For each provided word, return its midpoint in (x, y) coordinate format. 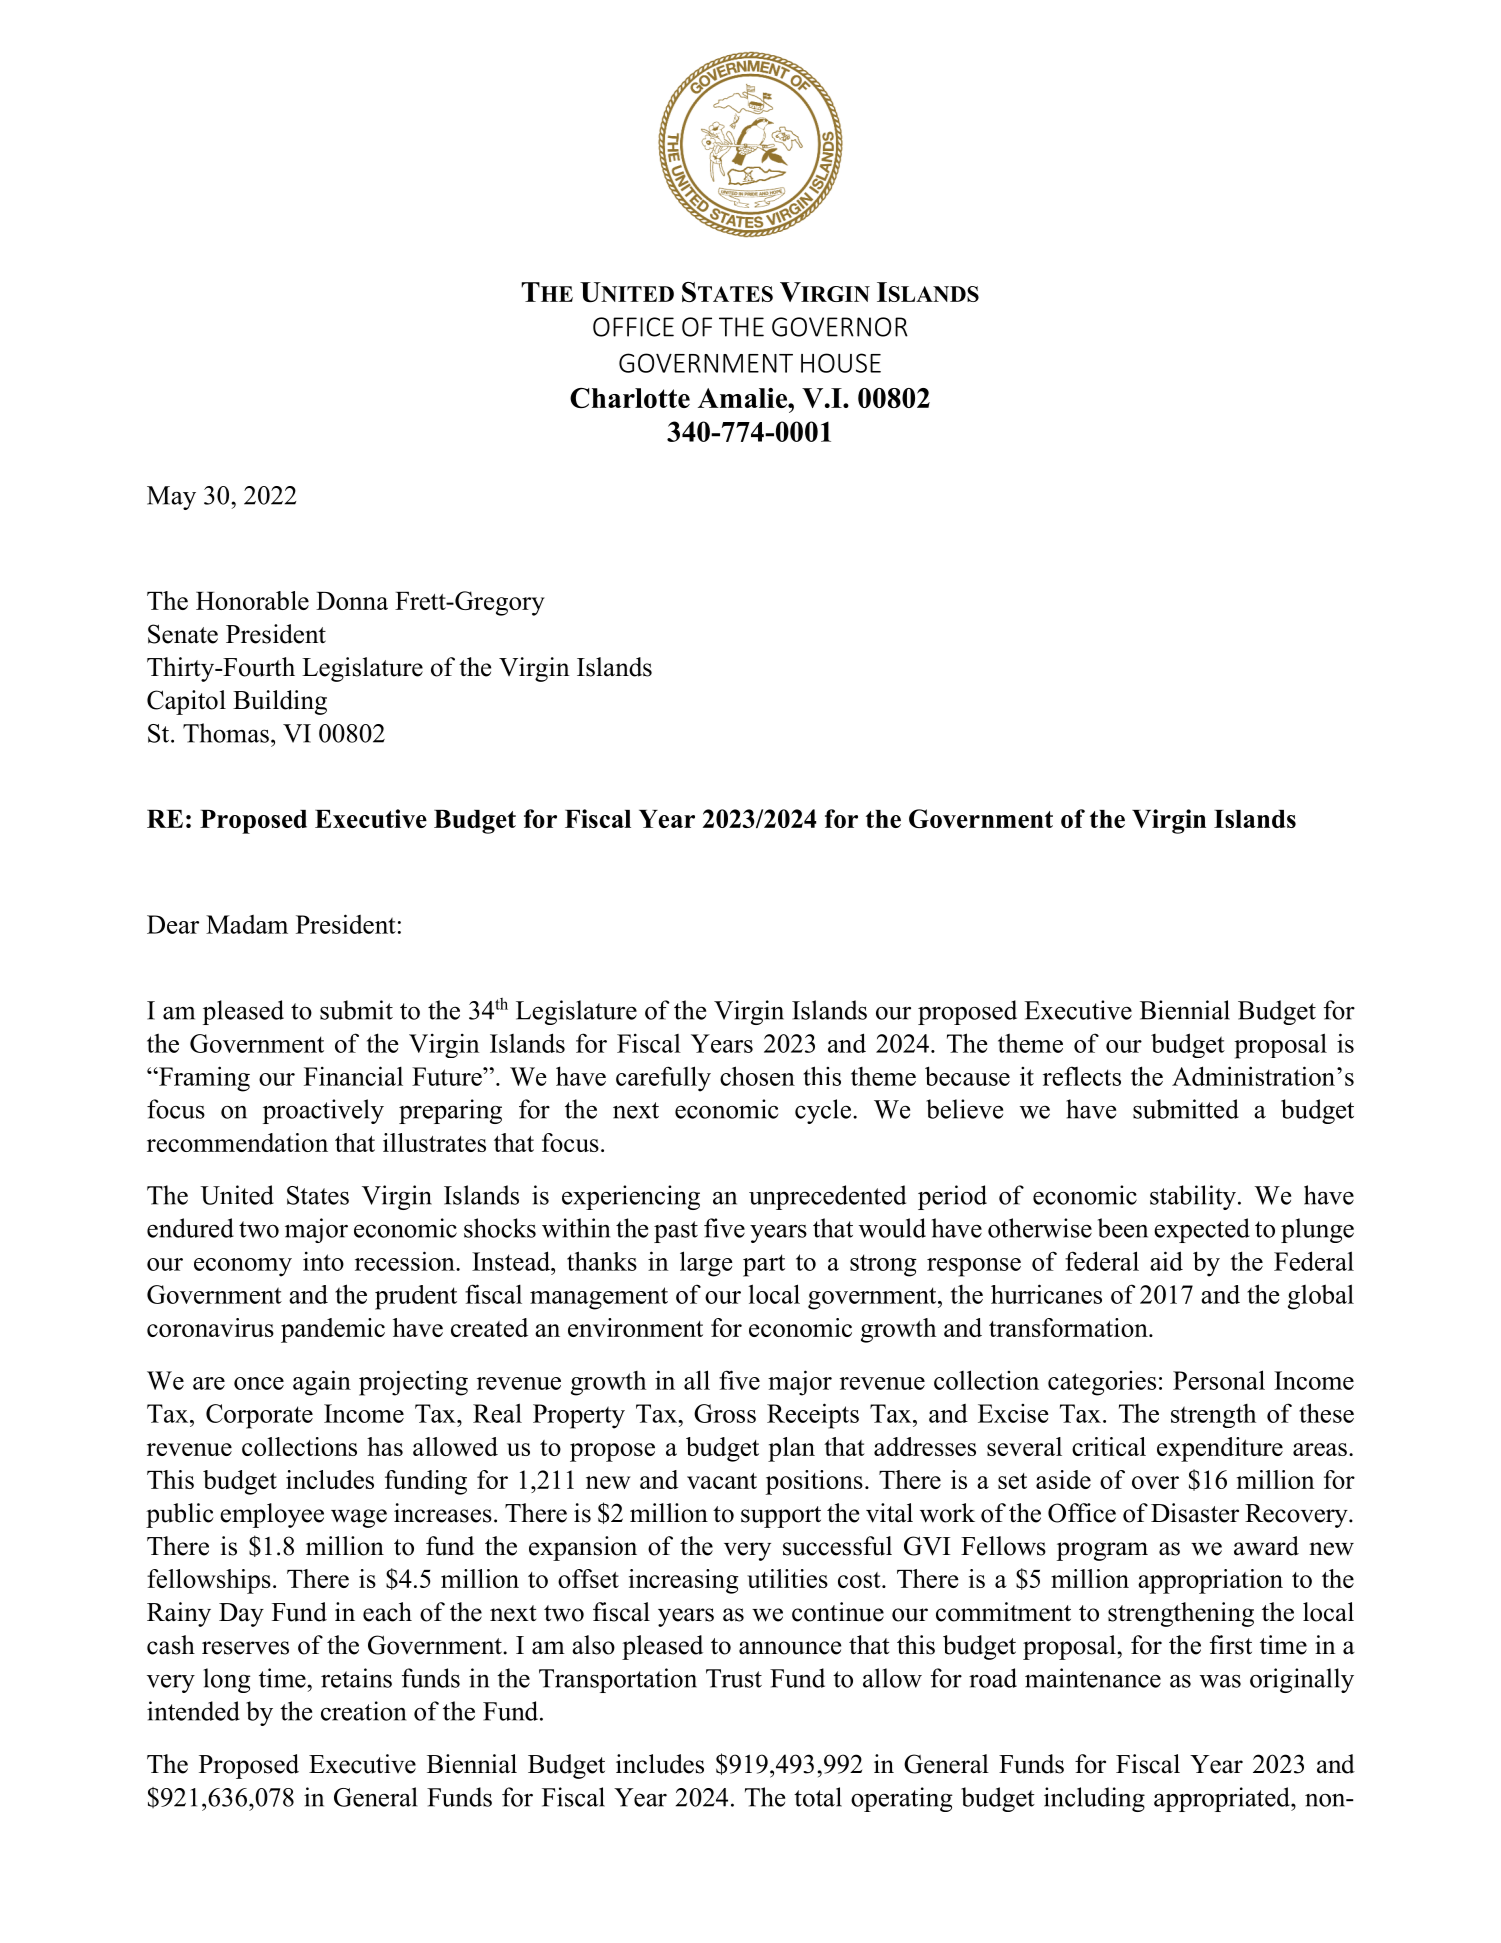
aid (1166, 1261)
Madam (247, 924)
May (171, 498)
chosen (757, 1076)
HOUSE (841, 363)
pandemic (333, 1330)
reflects (1082, 1076)
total (818, 1797)
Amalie (743, 398)
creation (363, 1711)
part (764, 1265)
